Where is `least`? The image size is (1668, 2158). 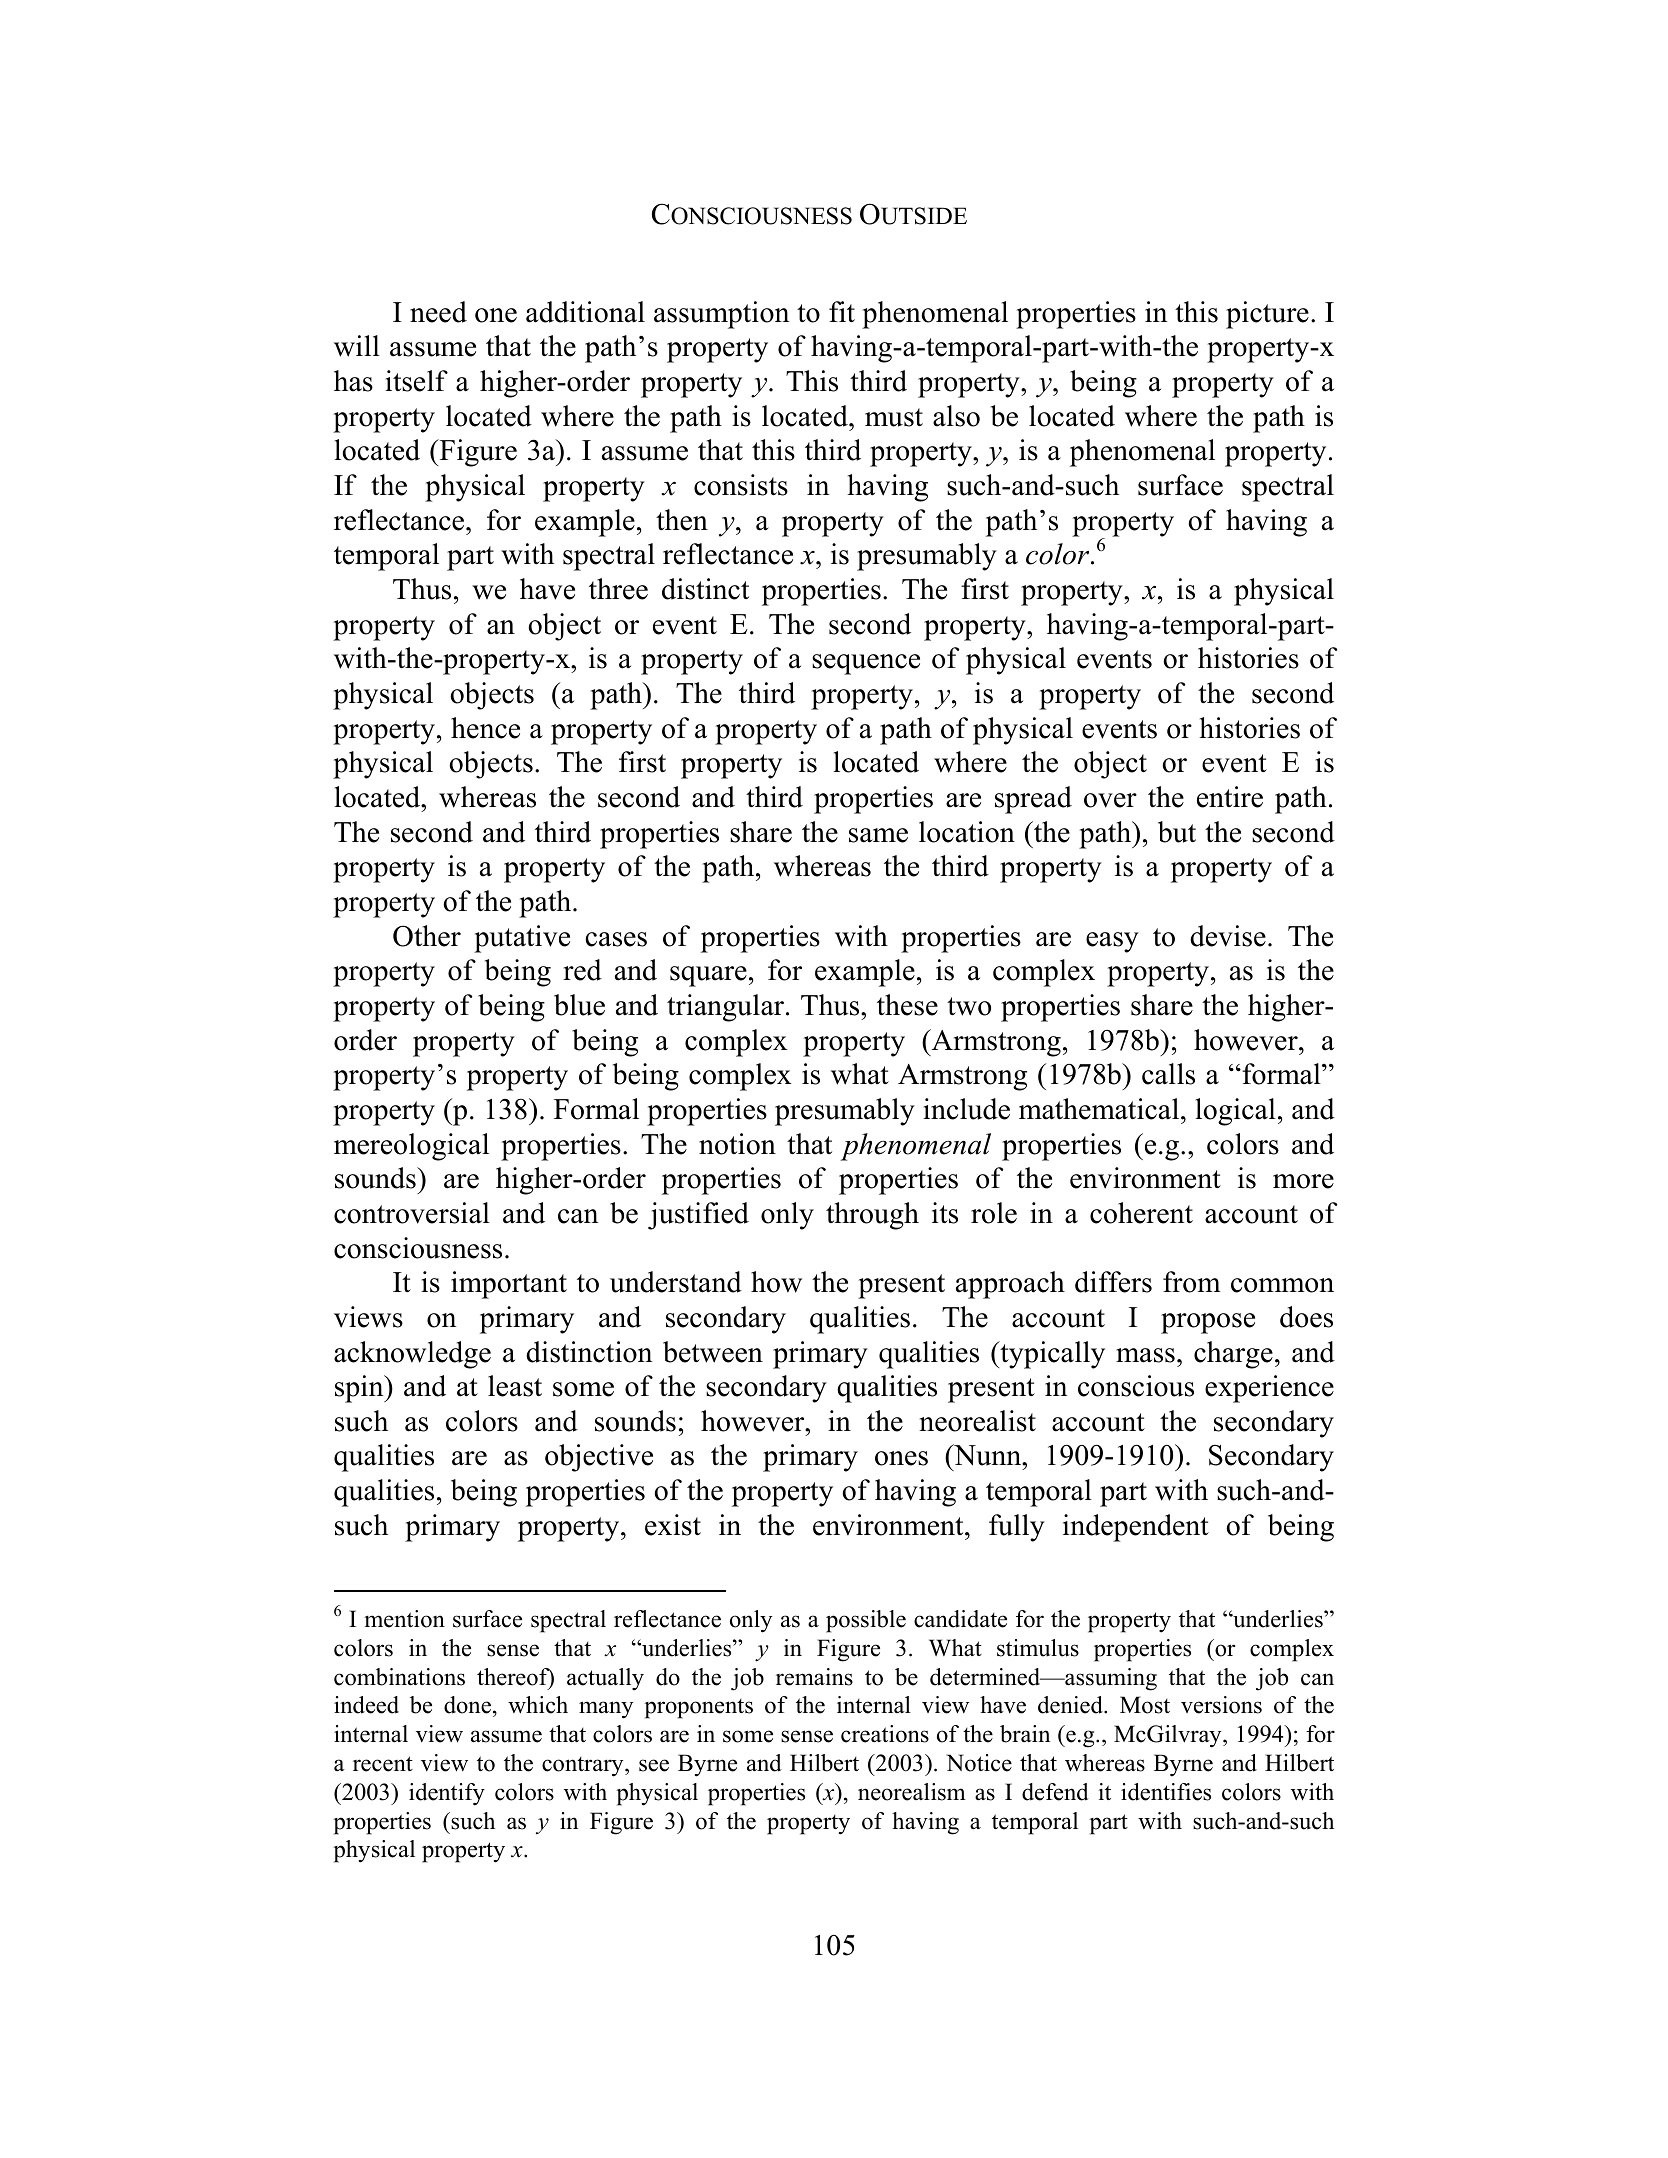 least is located at coordinates (515, 1386).
